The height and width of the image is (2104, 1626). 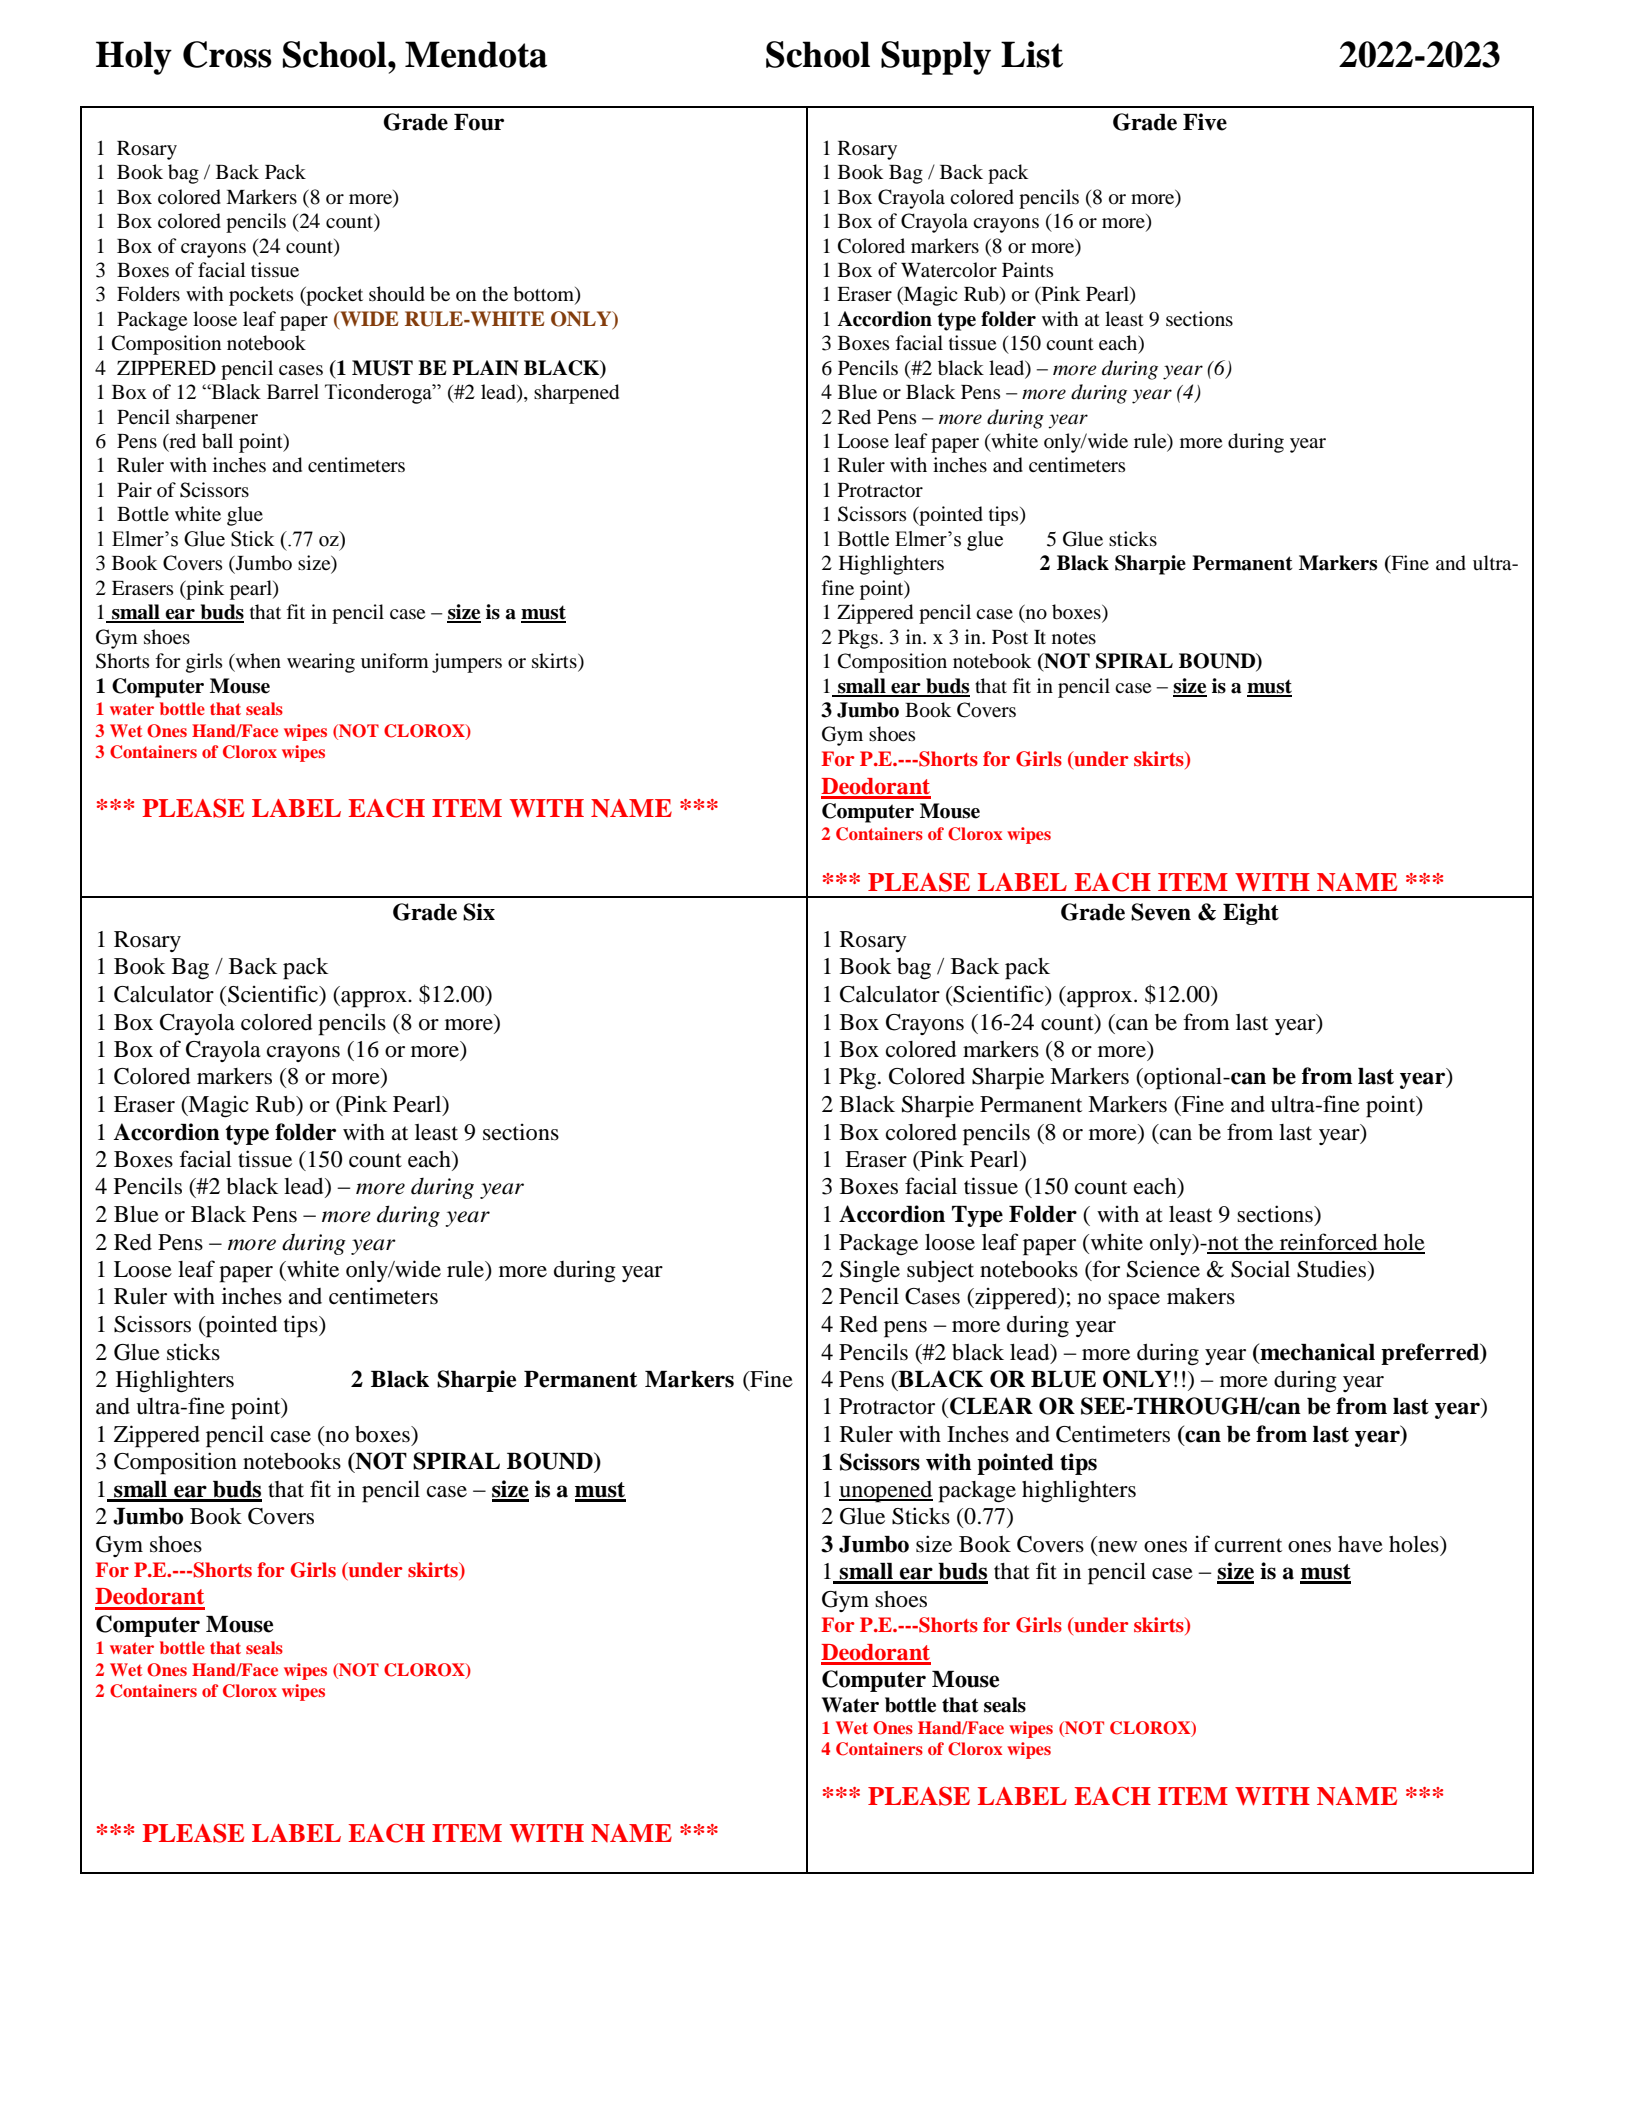 I want to click on Supply, so click(x=936, y=58).
